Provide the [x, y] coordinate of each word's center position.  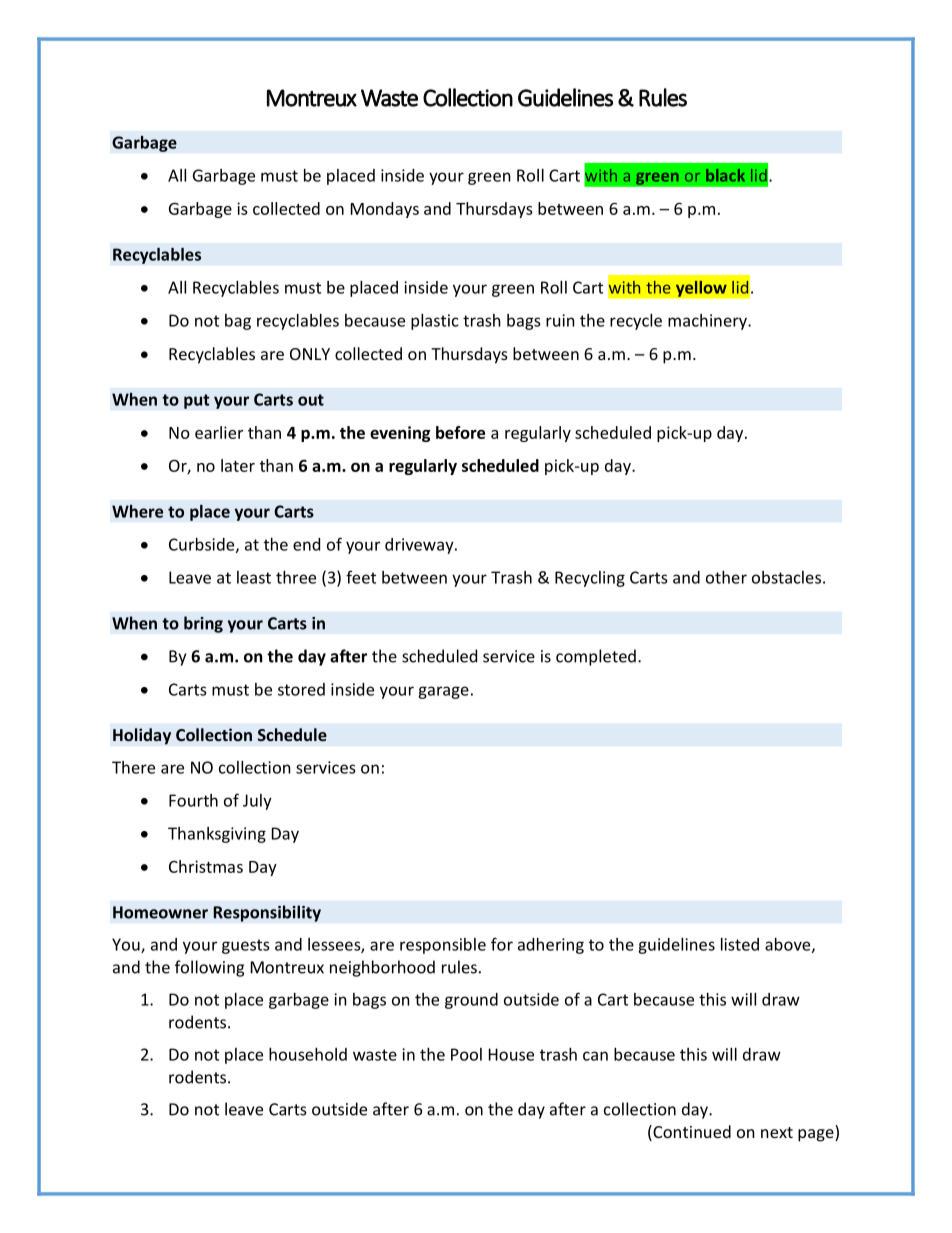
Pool [466, 1054]
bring [203, 624]
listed [740, 944]
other [726, 577]
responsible [443, 946]
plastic [434, 322]
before [460, 432]
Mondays [385, 210]
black [725, 175]
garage [443, 692]
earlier [219, 432]
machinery [708, 322]
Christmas [206, 866]
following [209, 968]
